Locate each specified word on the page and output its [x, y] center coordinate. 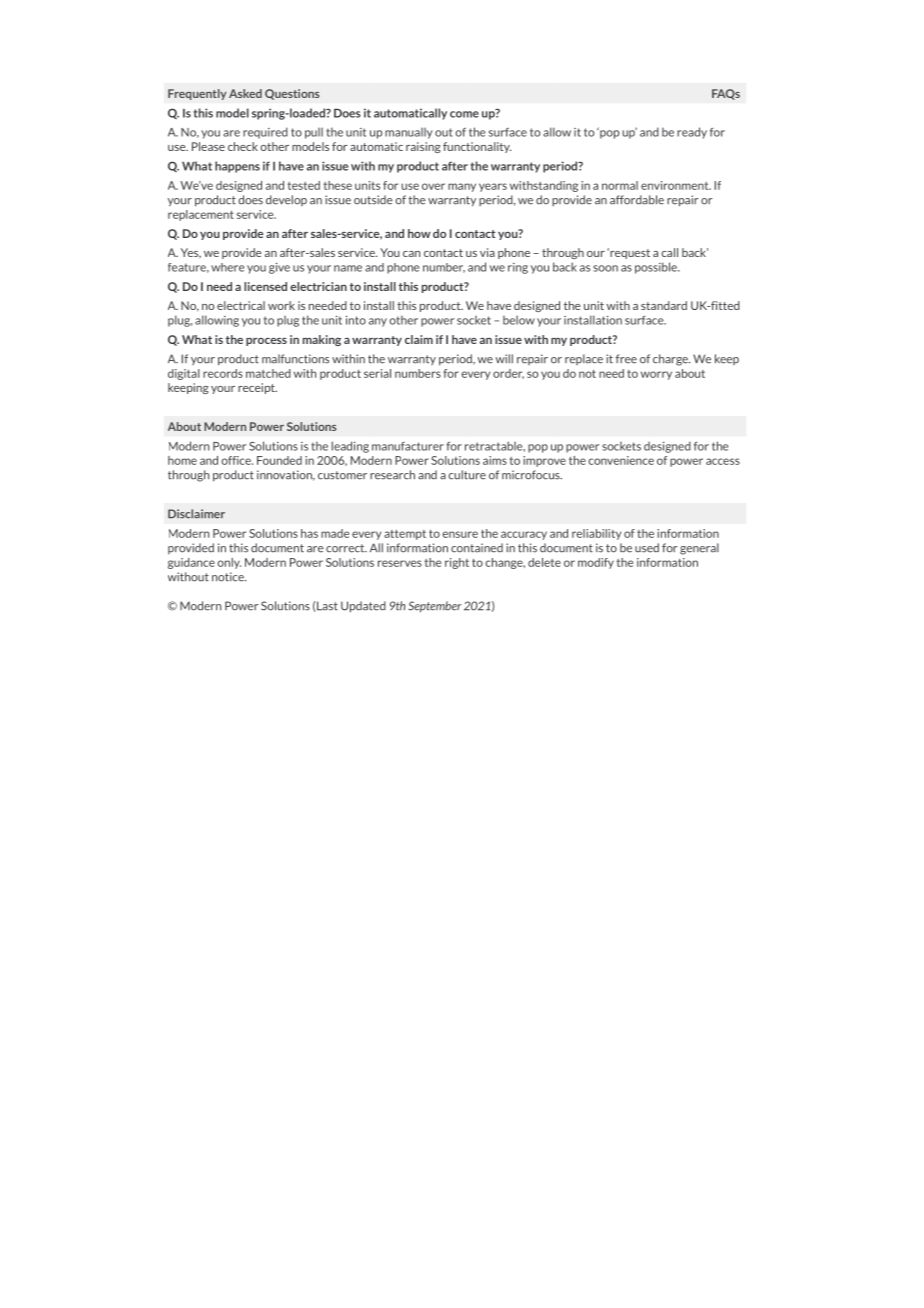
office [237, 460]
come [464, 114]
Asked [245, 93]
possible [657, 268]
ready [692, 133]
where [228, 267]
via [487, 252]
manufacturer [408, 446]
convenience [621, 460]
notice [229, 577]
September [435, 607]
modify [596, 563]
